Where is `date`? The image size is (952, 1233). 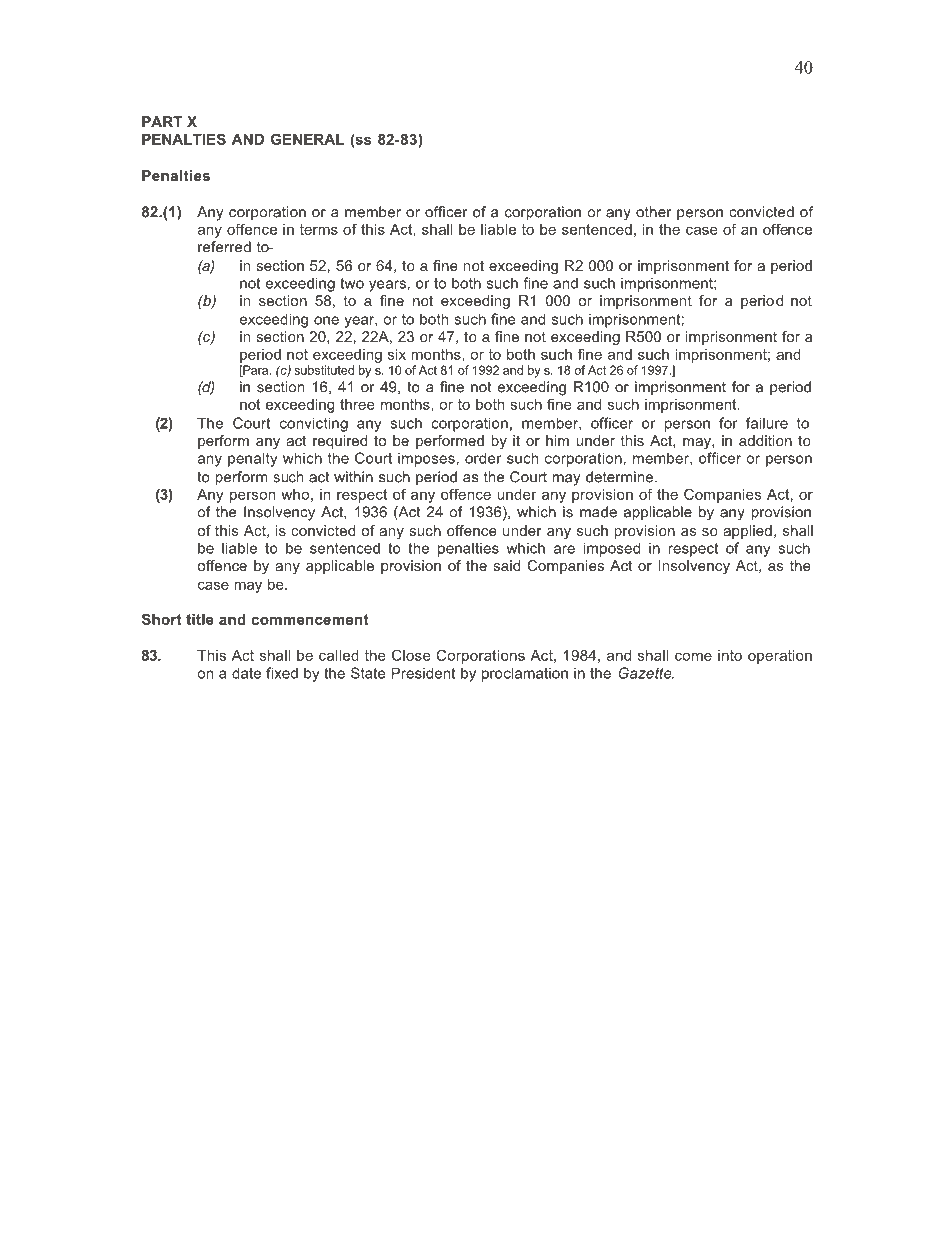
date is located at coordinates (246, 673).
